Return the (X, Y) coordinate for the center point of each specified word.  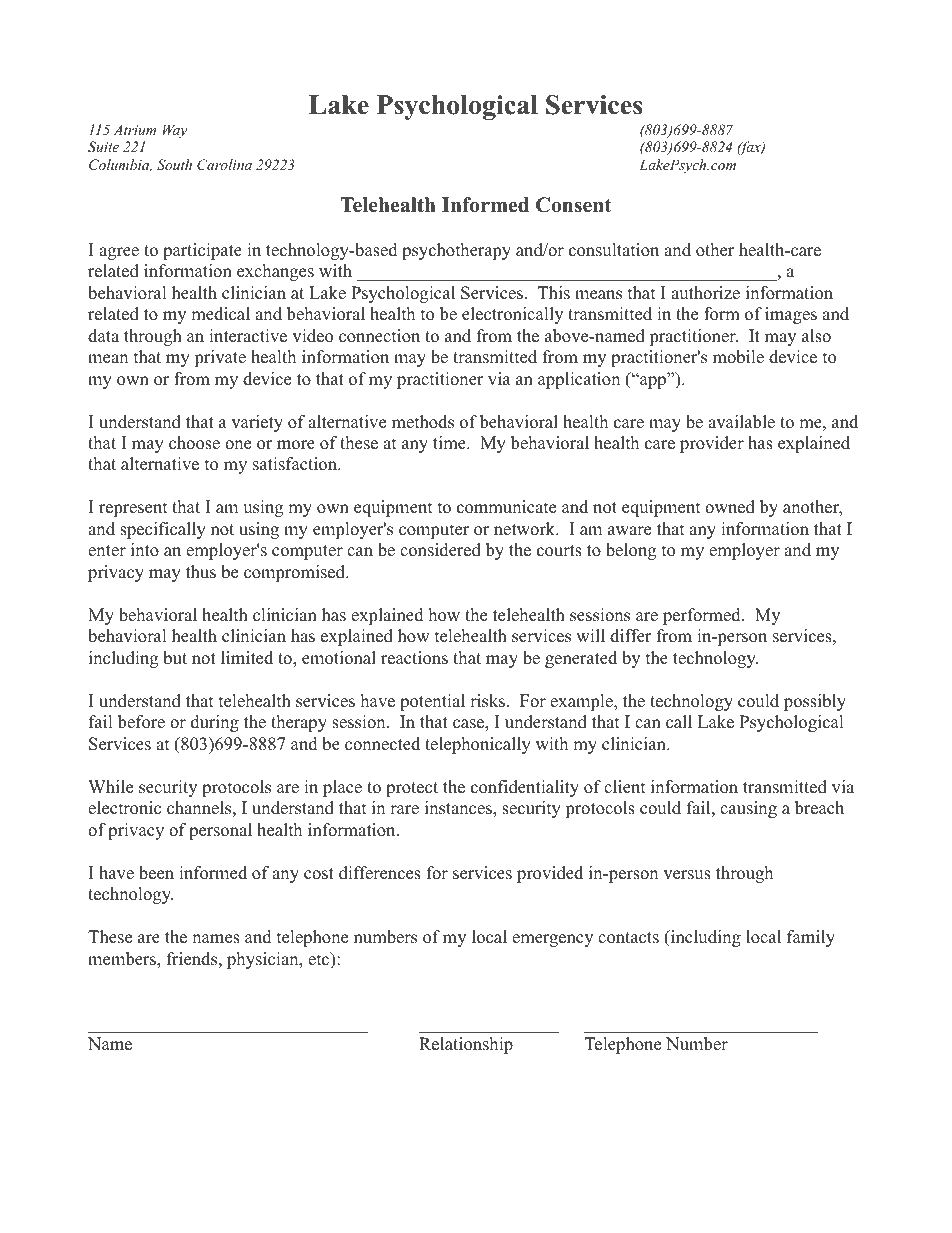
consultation (614, 250)
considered (440, 550)
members (123, 960)
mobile (738, 357)
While (110, 787)
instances (459, 809)
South (174, 165)
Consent (574, 205)
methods (423, 422)
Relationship (466, 1045)
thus (201, 572)
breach (819, 808)
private (220, 358)
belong (631, 551)
